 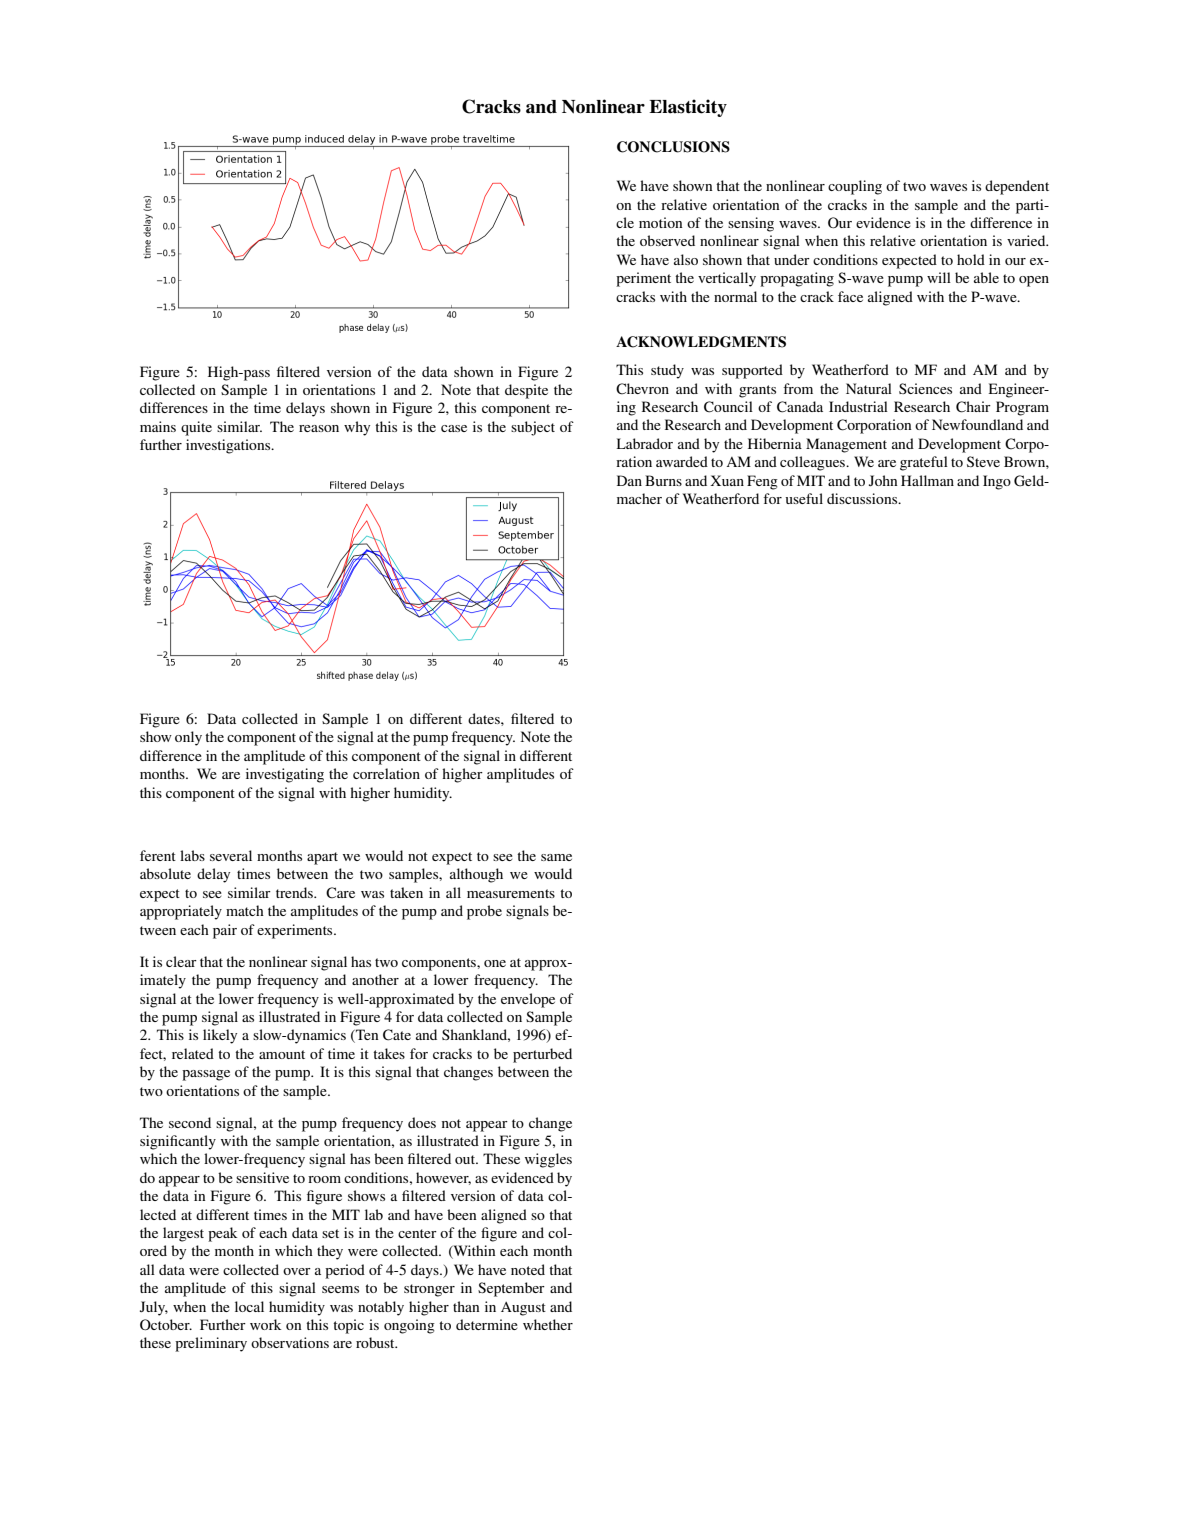 What do you see at coordinates (249, 1306) in the screenshot?
I see `local` at bounding box center [249, 1306].
